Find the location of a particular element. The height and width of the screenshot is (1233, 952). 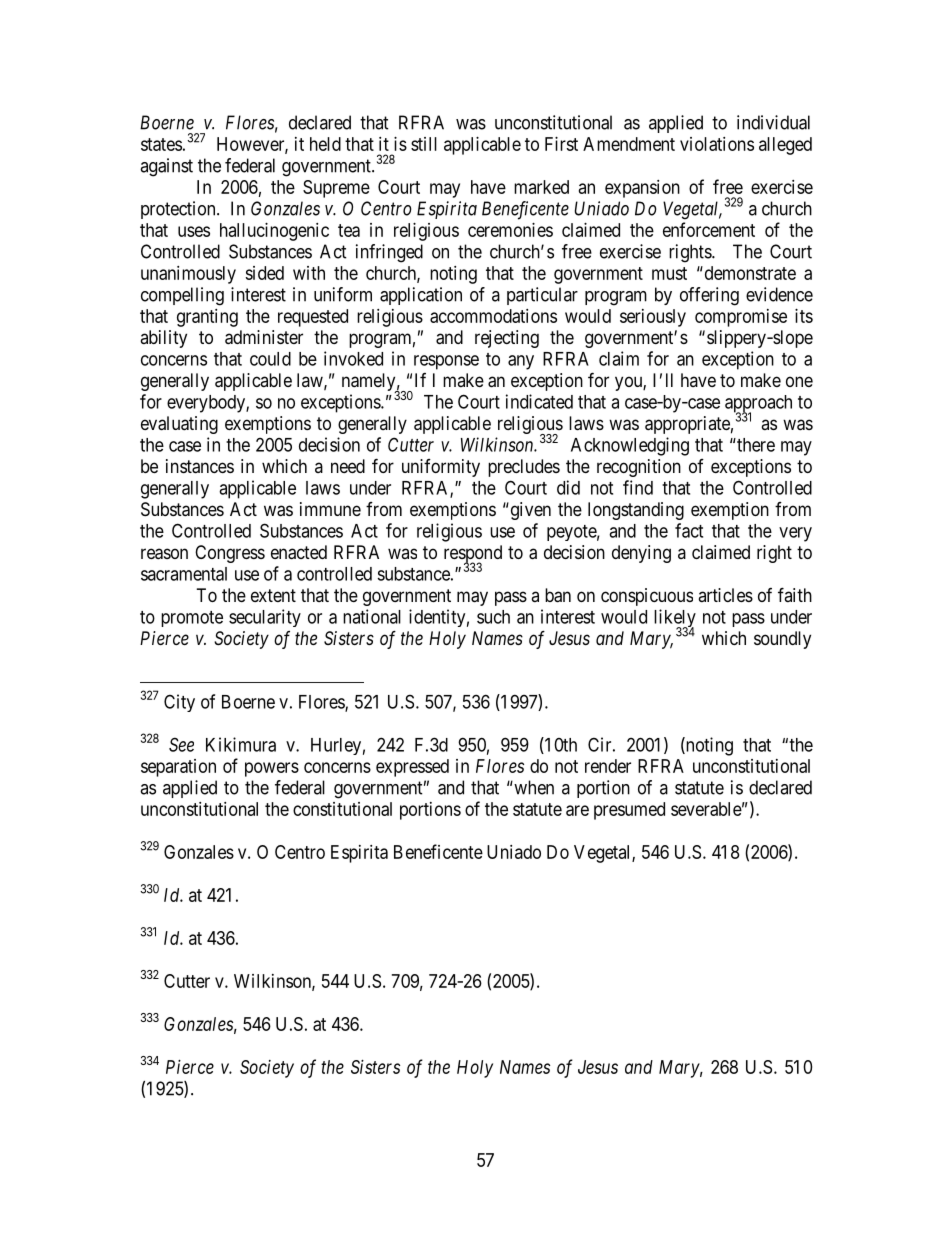

violations is located at coordinates (717, 144).
